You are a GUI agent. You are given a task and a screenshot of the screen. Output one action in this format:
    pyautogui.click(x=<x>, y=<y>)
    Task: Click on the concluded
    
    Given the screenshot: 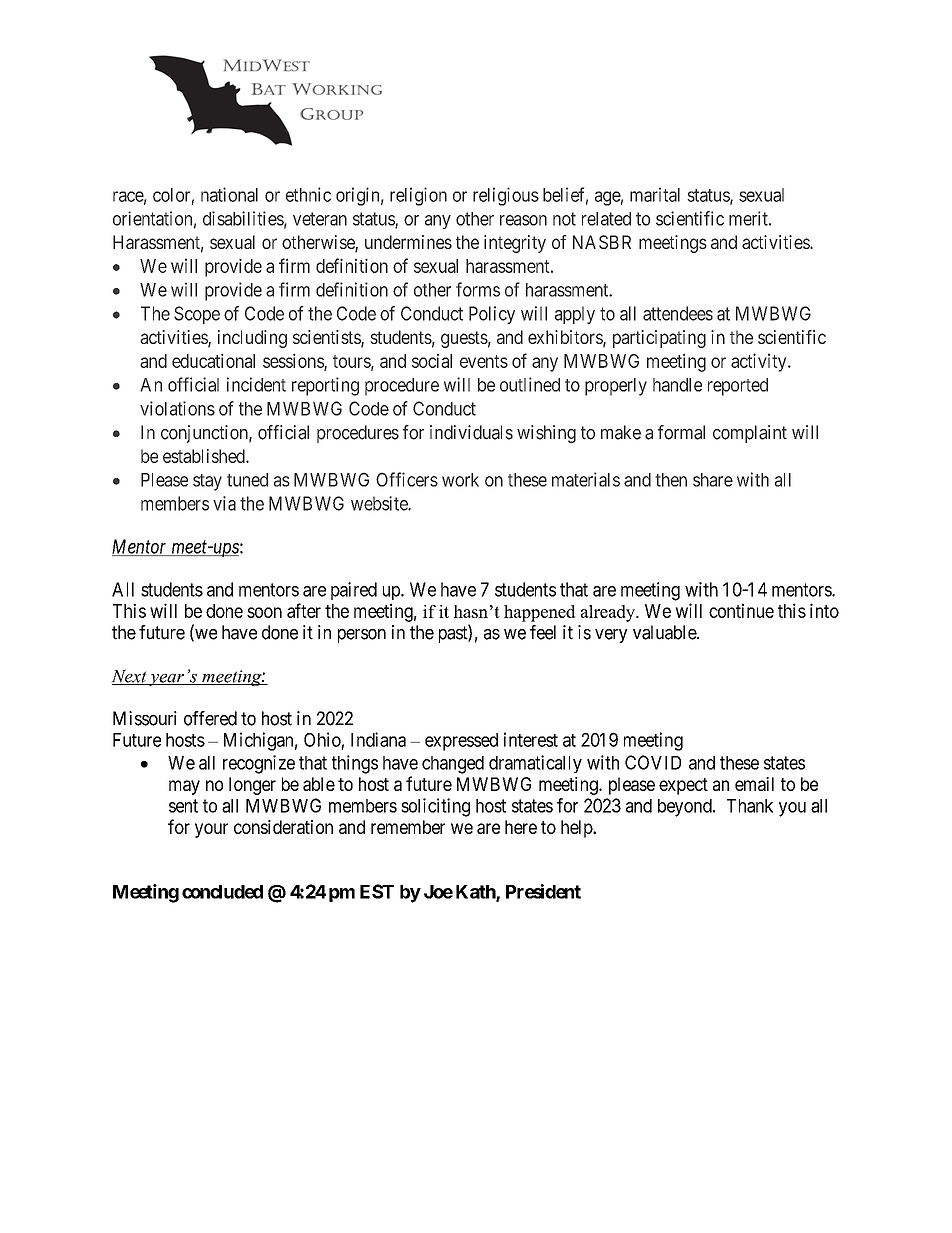 What is the action you would take?
    pyautogui.click(x=222, y=892)
